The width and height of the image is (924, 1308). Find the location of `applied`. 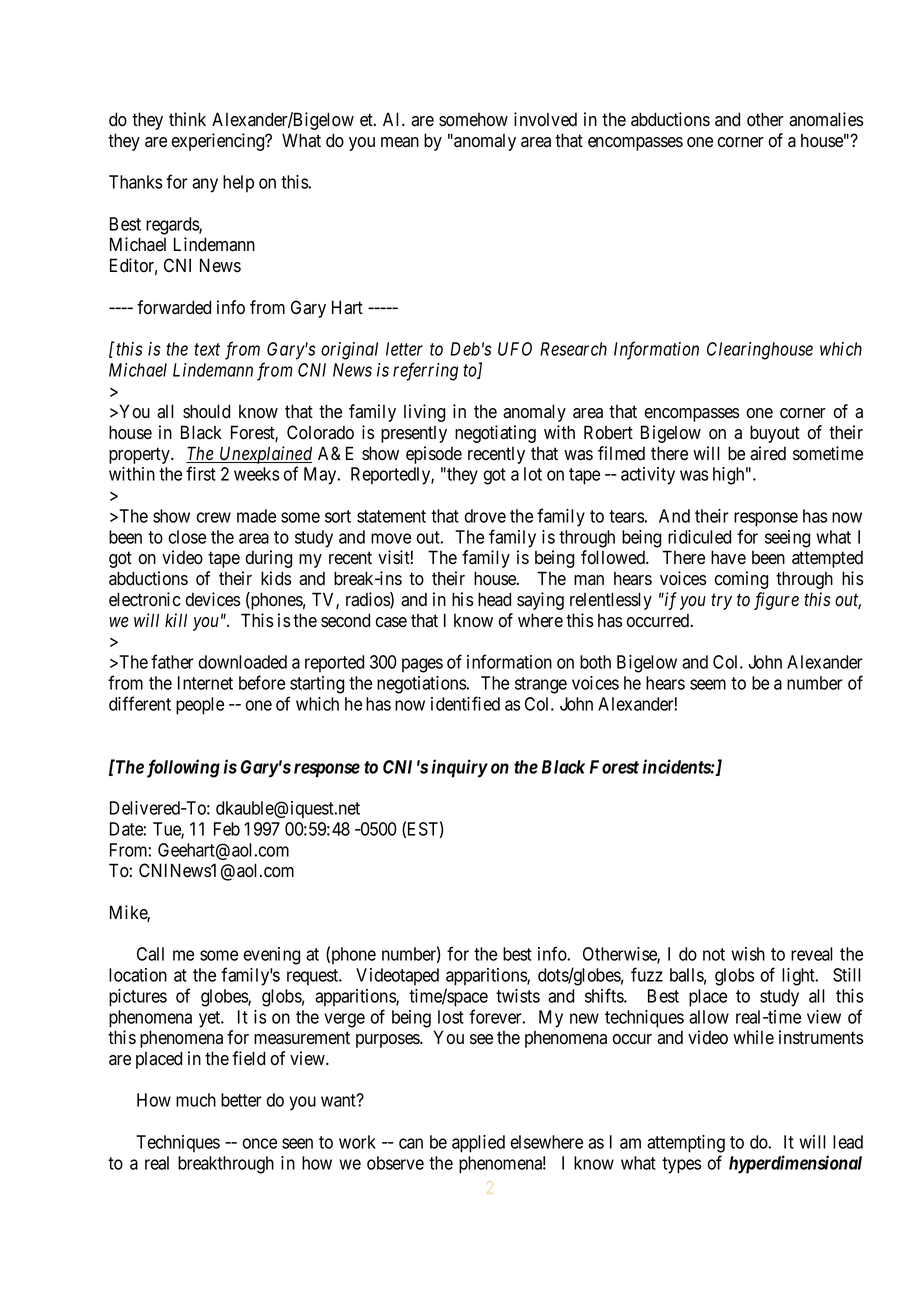

applied is located at coordinates (478, 1144).
